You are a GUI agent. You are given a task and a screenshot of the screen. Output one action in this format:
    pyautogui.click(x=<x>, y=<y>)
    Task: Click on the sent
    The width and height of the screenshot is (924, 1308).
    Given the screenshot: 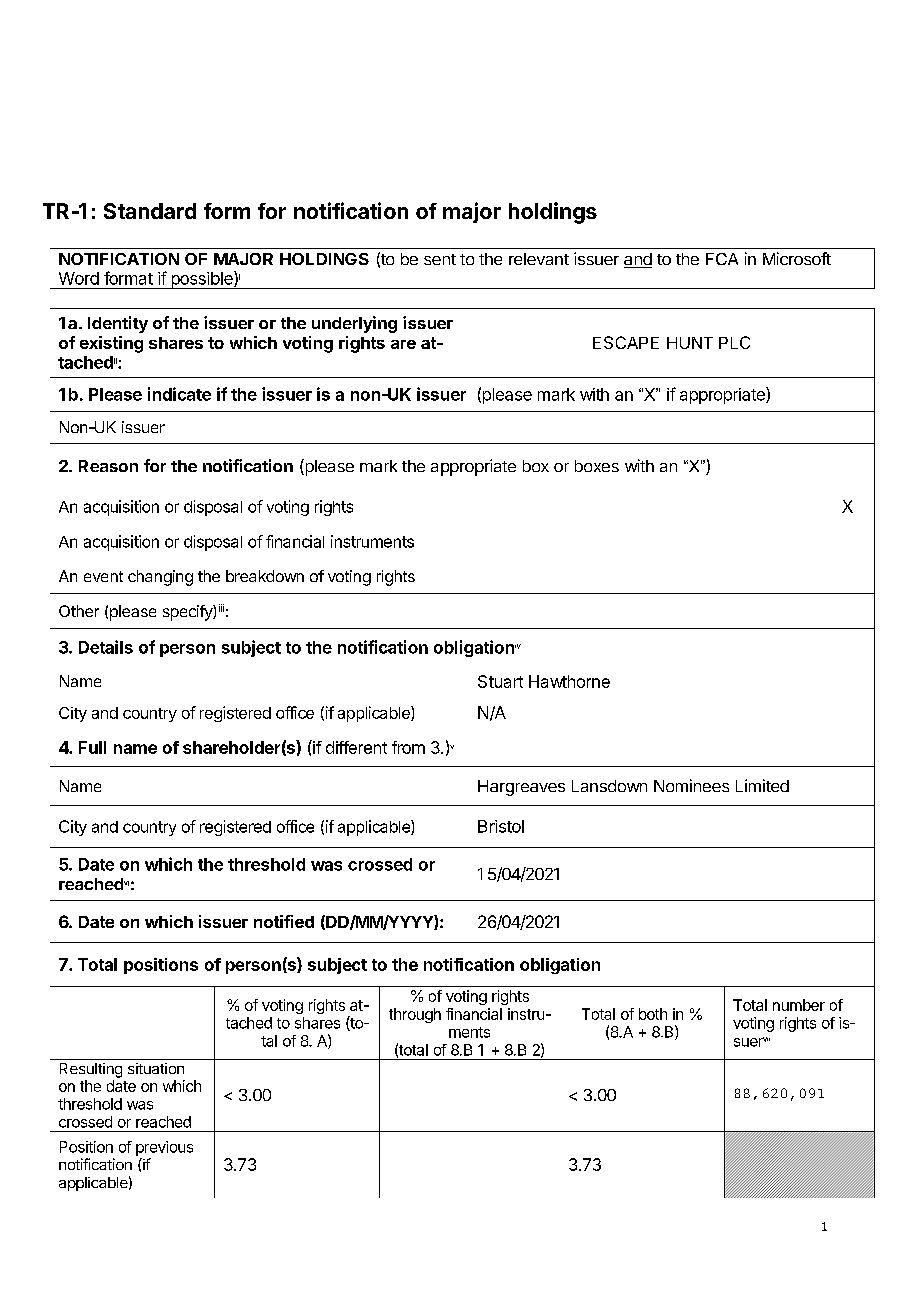 What is the action you would take?
    pyautogui.click(x=440, y=259)
